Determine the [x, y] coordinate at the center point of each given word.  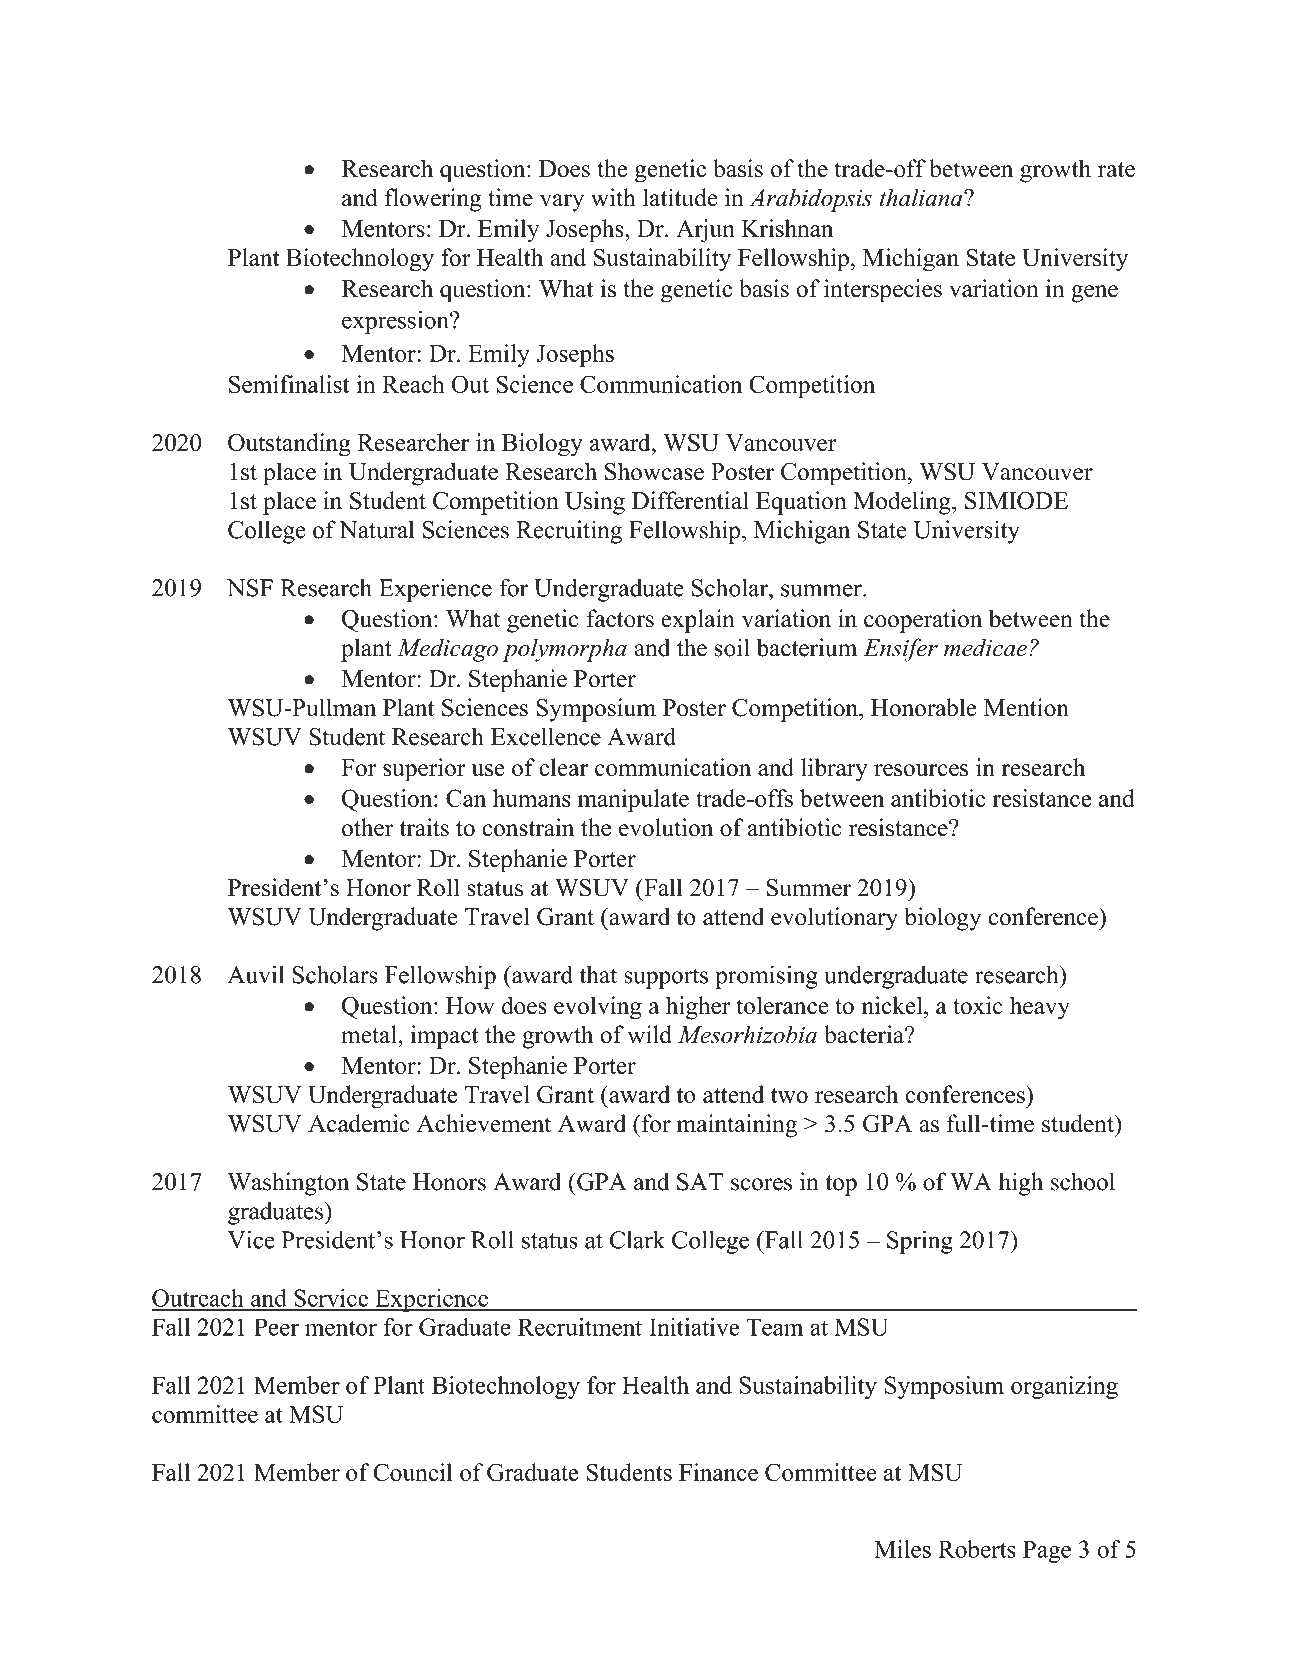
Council [412, 1472]
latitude [680, 197]
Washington [288, 1184]
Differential [690, 500]
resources [921, 770]
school [1083, 1181]
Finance [718, 1472]
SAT [700, 1182]
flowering [433, 200]
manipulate [633, 800]
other [367, 827]
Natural [376, 529]
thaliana [922, 197]
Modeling [903, 503]
